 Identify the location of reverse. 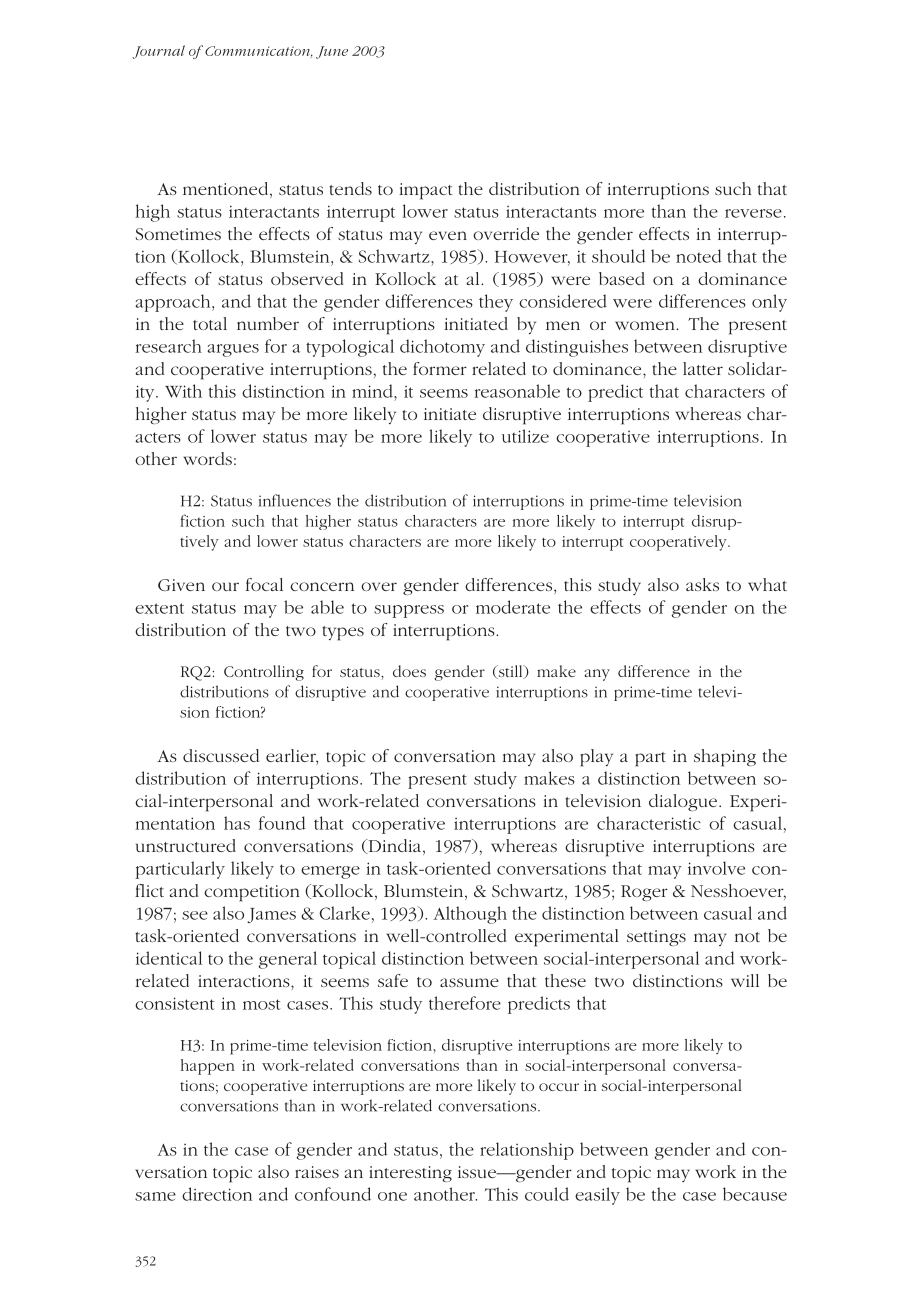
(753, 213).
